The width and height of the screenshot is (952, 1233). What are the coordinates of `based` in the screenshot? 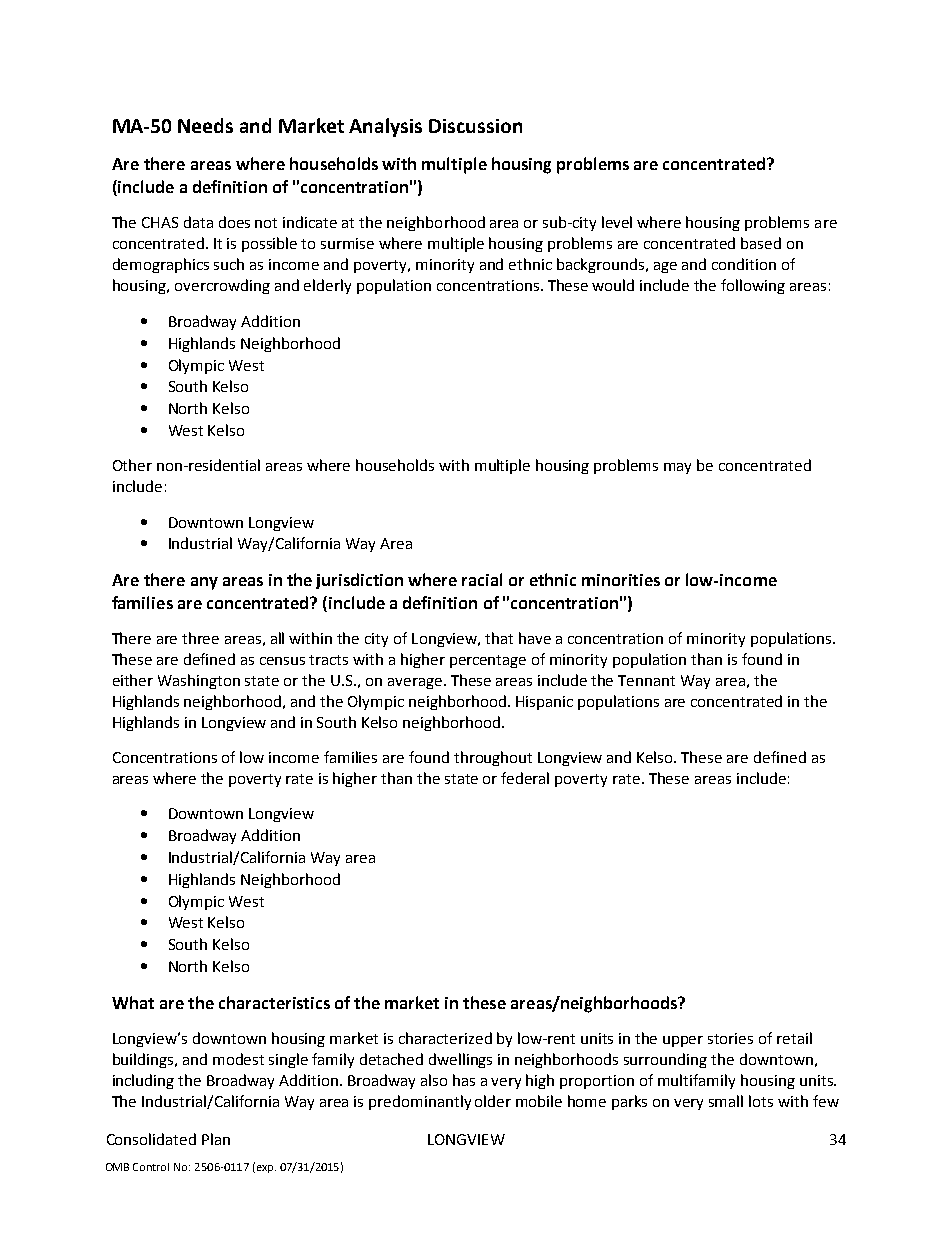 It's located at (761, 243).
